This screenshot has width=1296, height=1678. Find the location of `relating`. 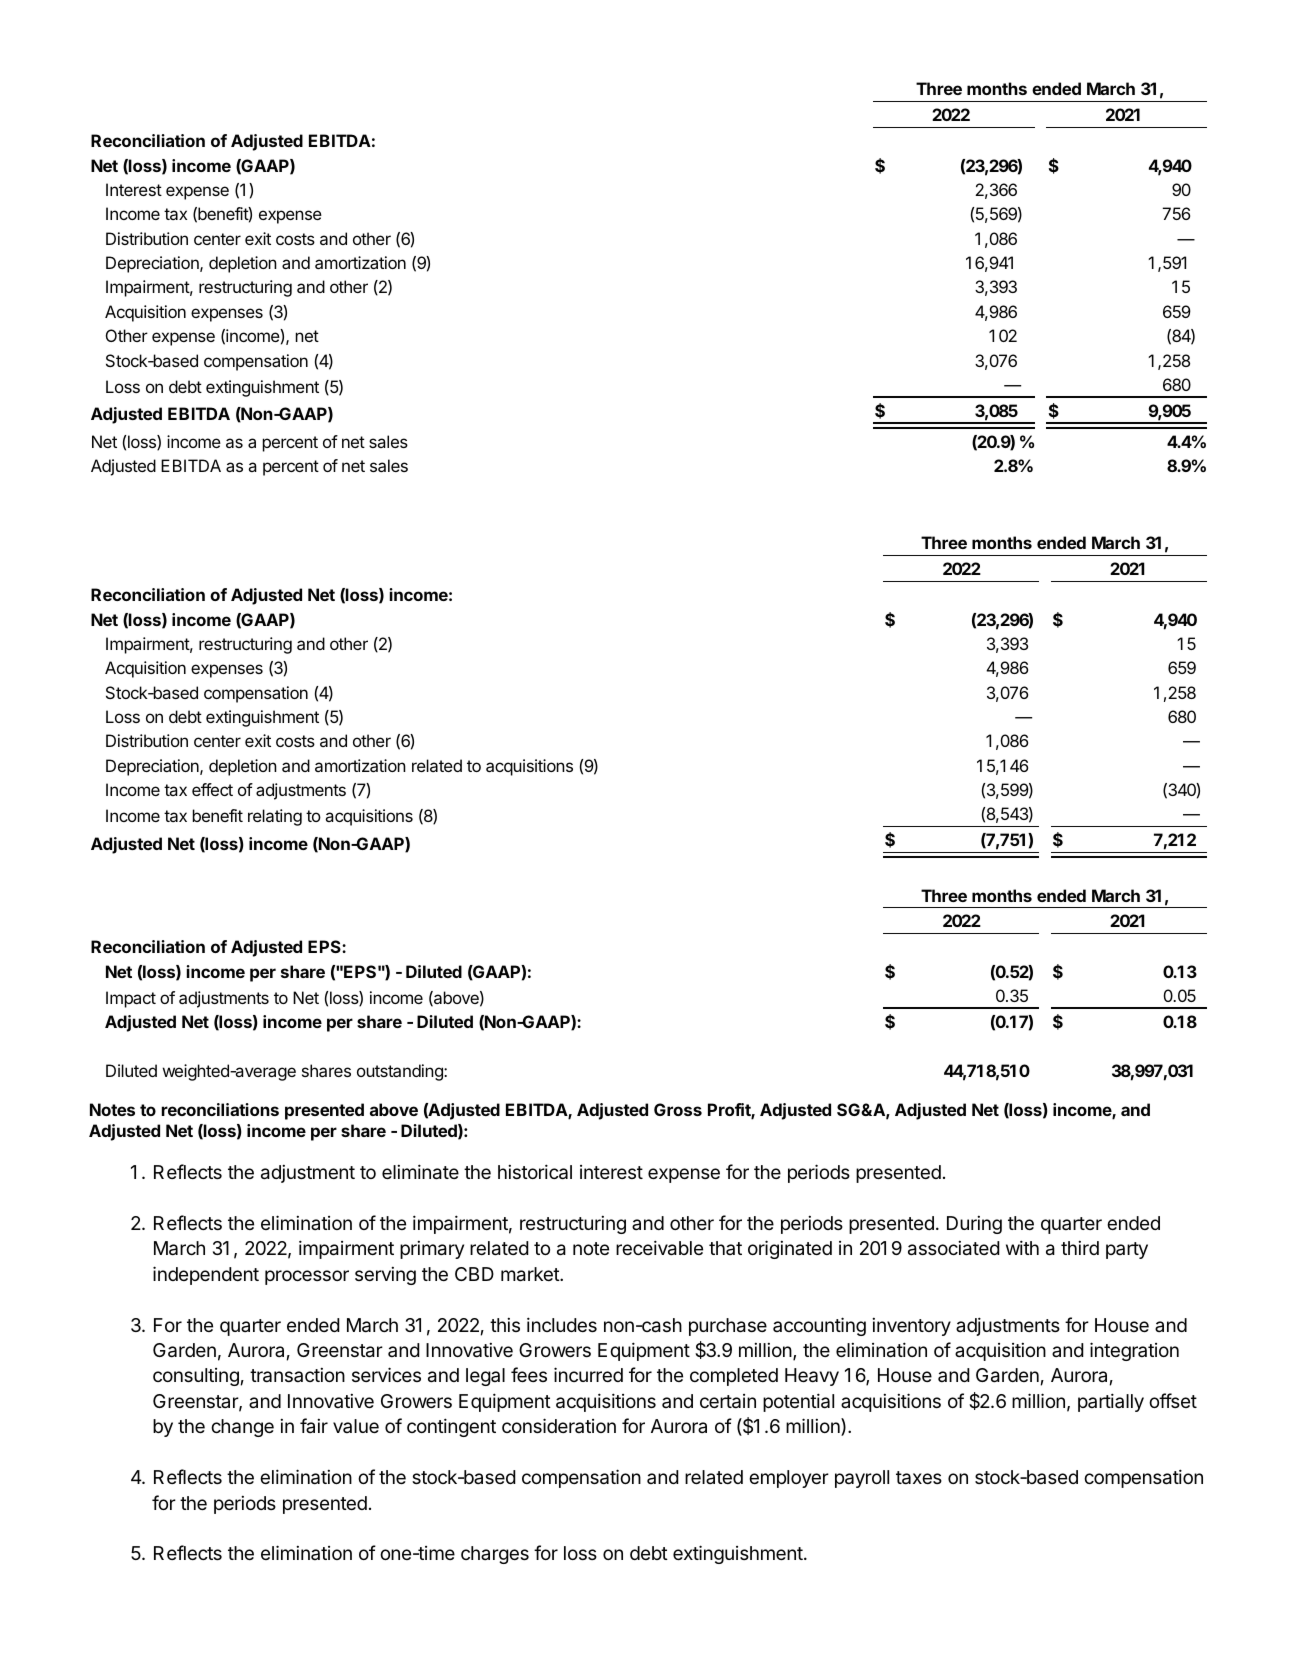

relating is located at coordinates (275, 817).
